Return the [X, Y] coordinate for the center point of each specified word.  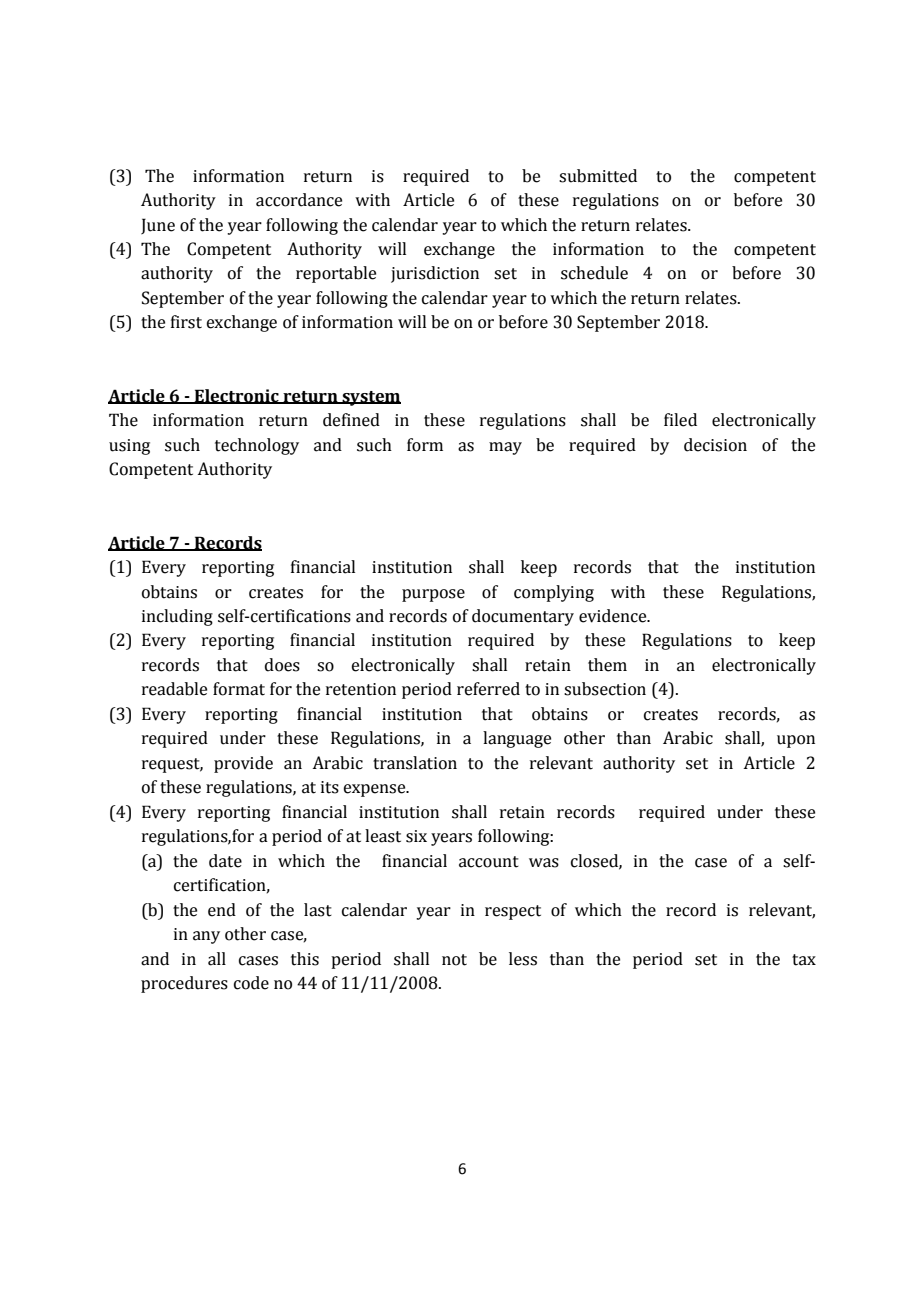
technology [257, 446]
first [186, 322]
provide [243, 764]
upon [796, 741]
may [505, 448]
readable [174, 689]
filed [680, 420]
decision [715, 445]
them [607, 665]
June [158, 226]
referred [488, 689]
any [206, 937]
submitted [598, 176]
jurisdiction [435, 274]
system [370, 398]
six [416, 836]
